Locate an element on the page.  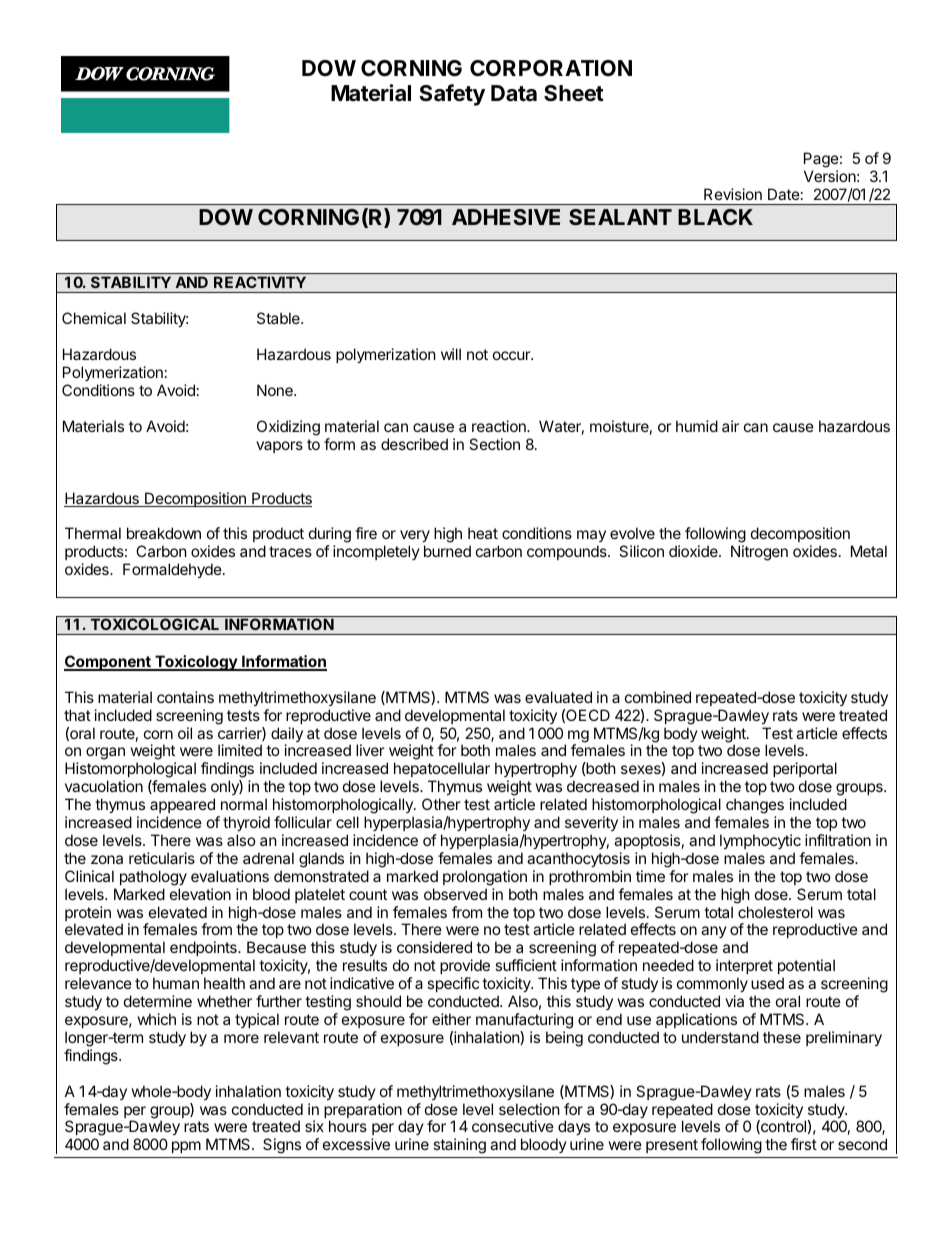
Revision is located at coordinates (733, 194).
